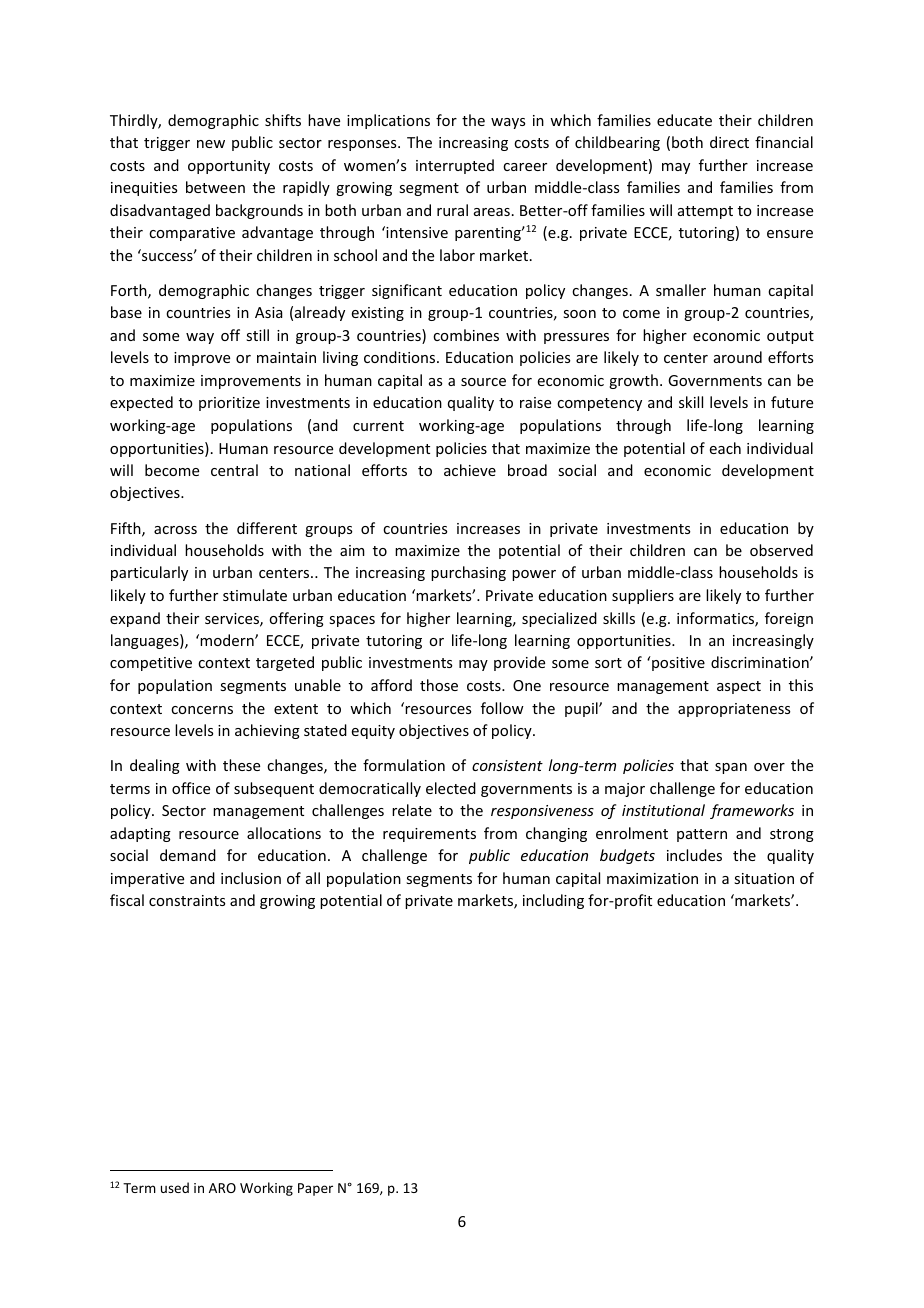 The image size is (924, 1308). I want to click on each, so click(725, 448).
